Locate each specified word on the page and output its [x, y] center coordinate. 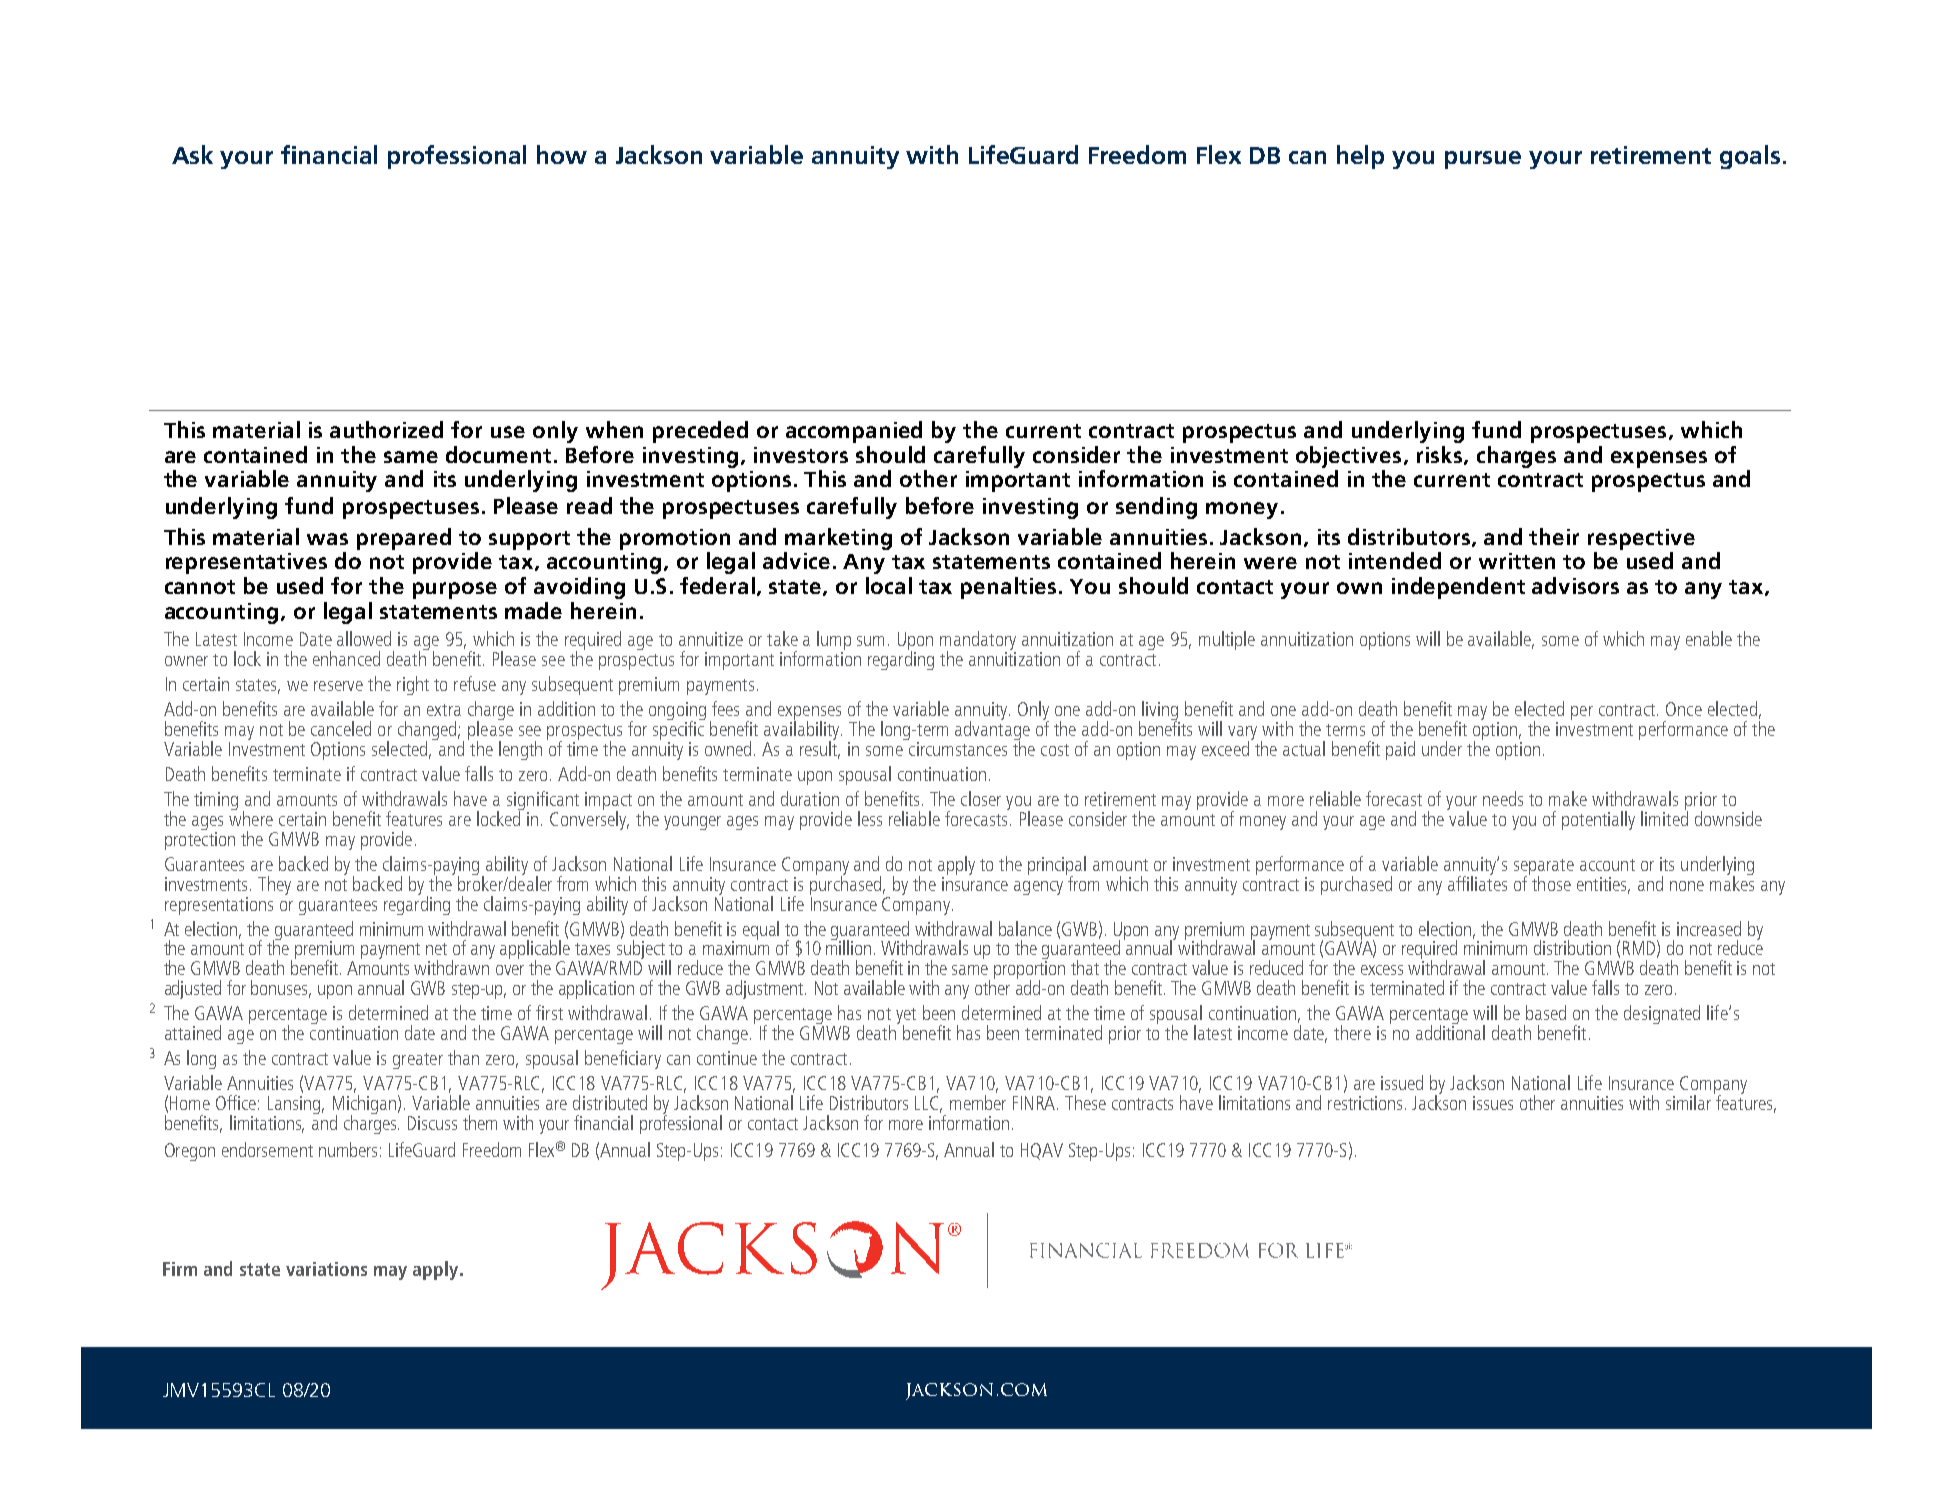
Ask [192, 154]
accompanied [854, 432]
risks [1441, 455]
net [436, 949]
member [978, 1102]
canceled [341, 728]
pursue [1483, 160]
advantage [992, 731]
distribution [1572, 947]
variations [326, 1269]
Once [1684, 709]
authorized [386, 429]
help [1360, 157]
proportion [1029, 971]
